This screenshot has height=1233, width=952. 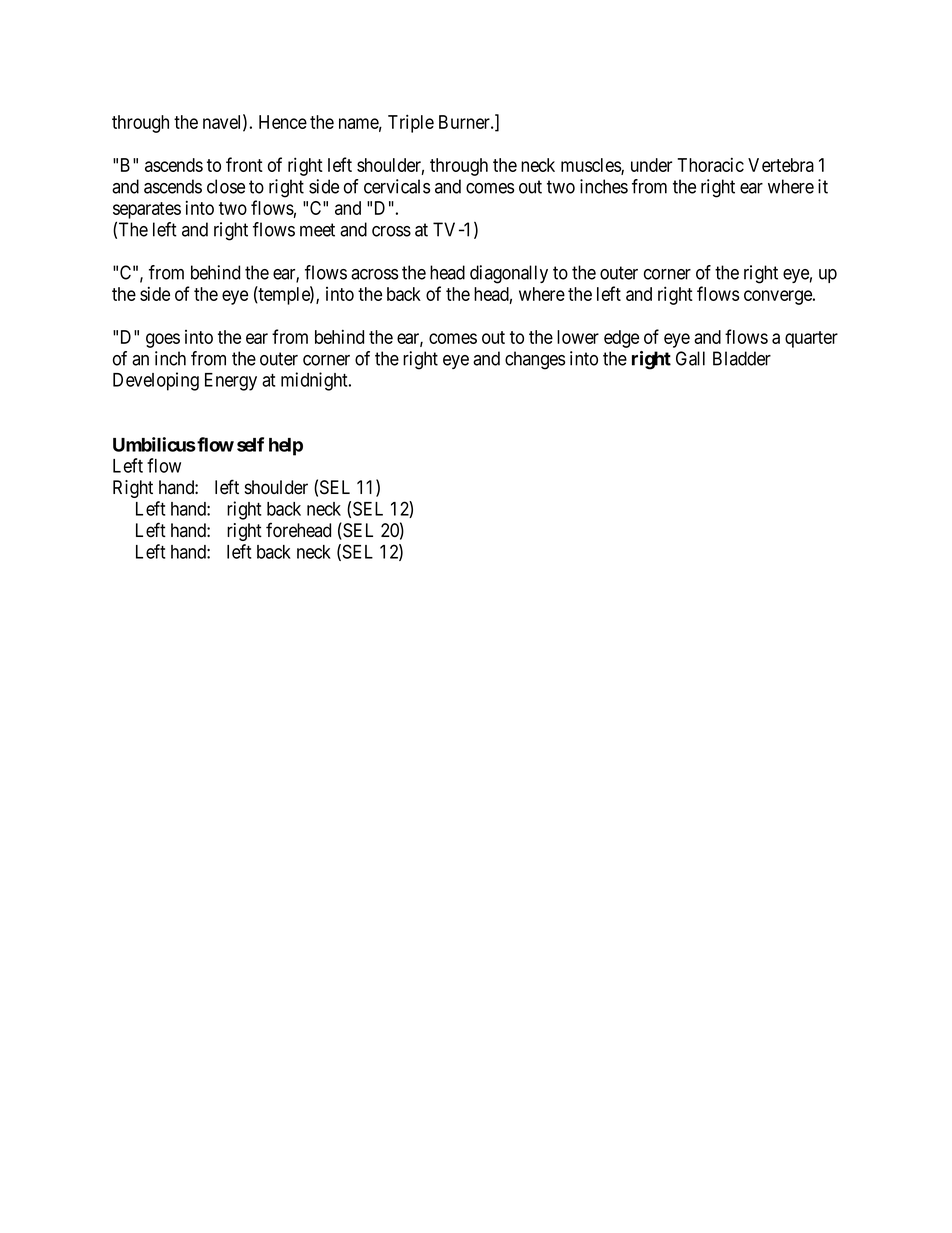 What do you see at coordinates (781, 165) in the screenshot?
I see `Vertebra` at bounding box center [781, 165].
